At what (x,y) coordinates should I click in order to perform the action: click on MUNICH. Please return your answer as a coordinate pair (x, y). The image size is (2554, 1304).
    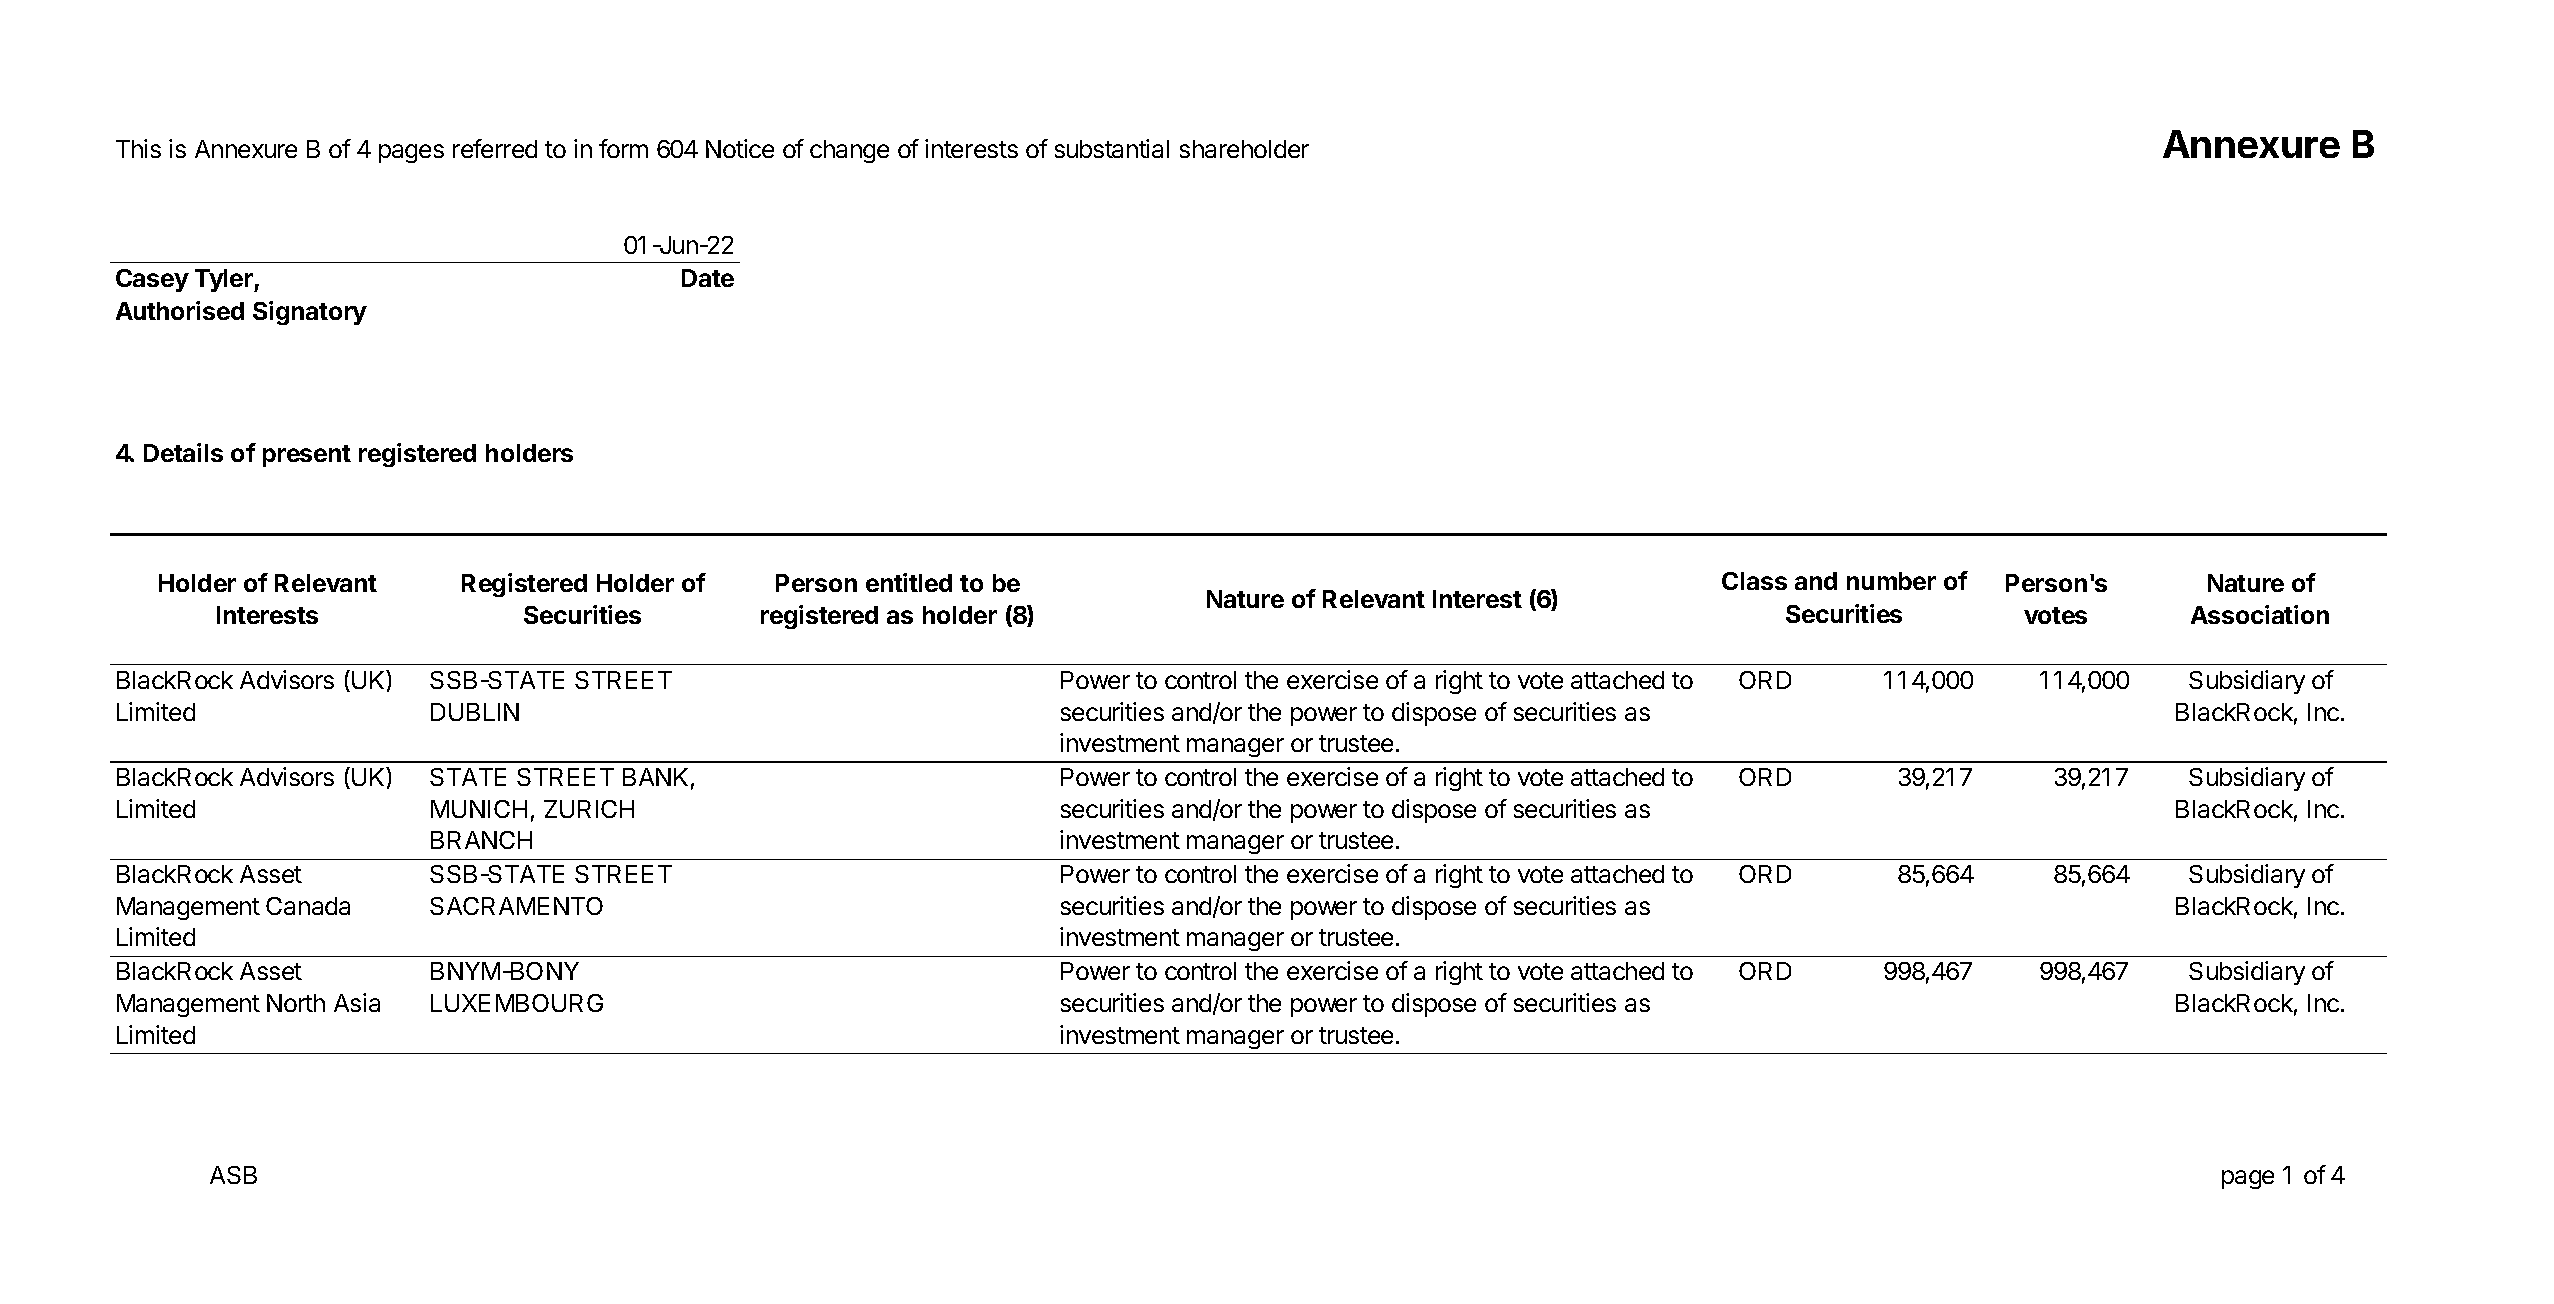
    Looking at the image, I should click on (479, 809).
